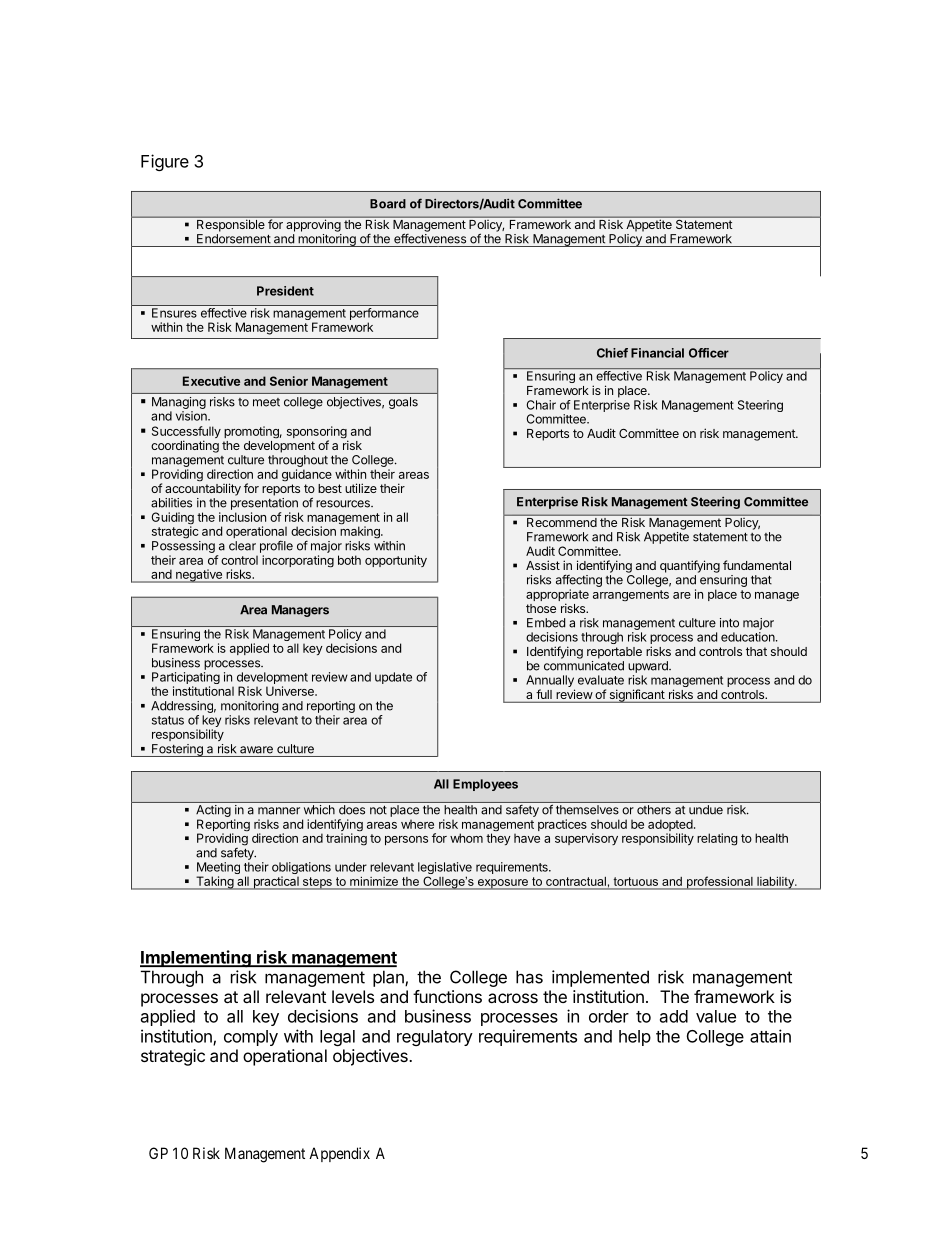 The height and width of the screenshot is (1233, 952). I want to click on Officer, so click(709, 353).
